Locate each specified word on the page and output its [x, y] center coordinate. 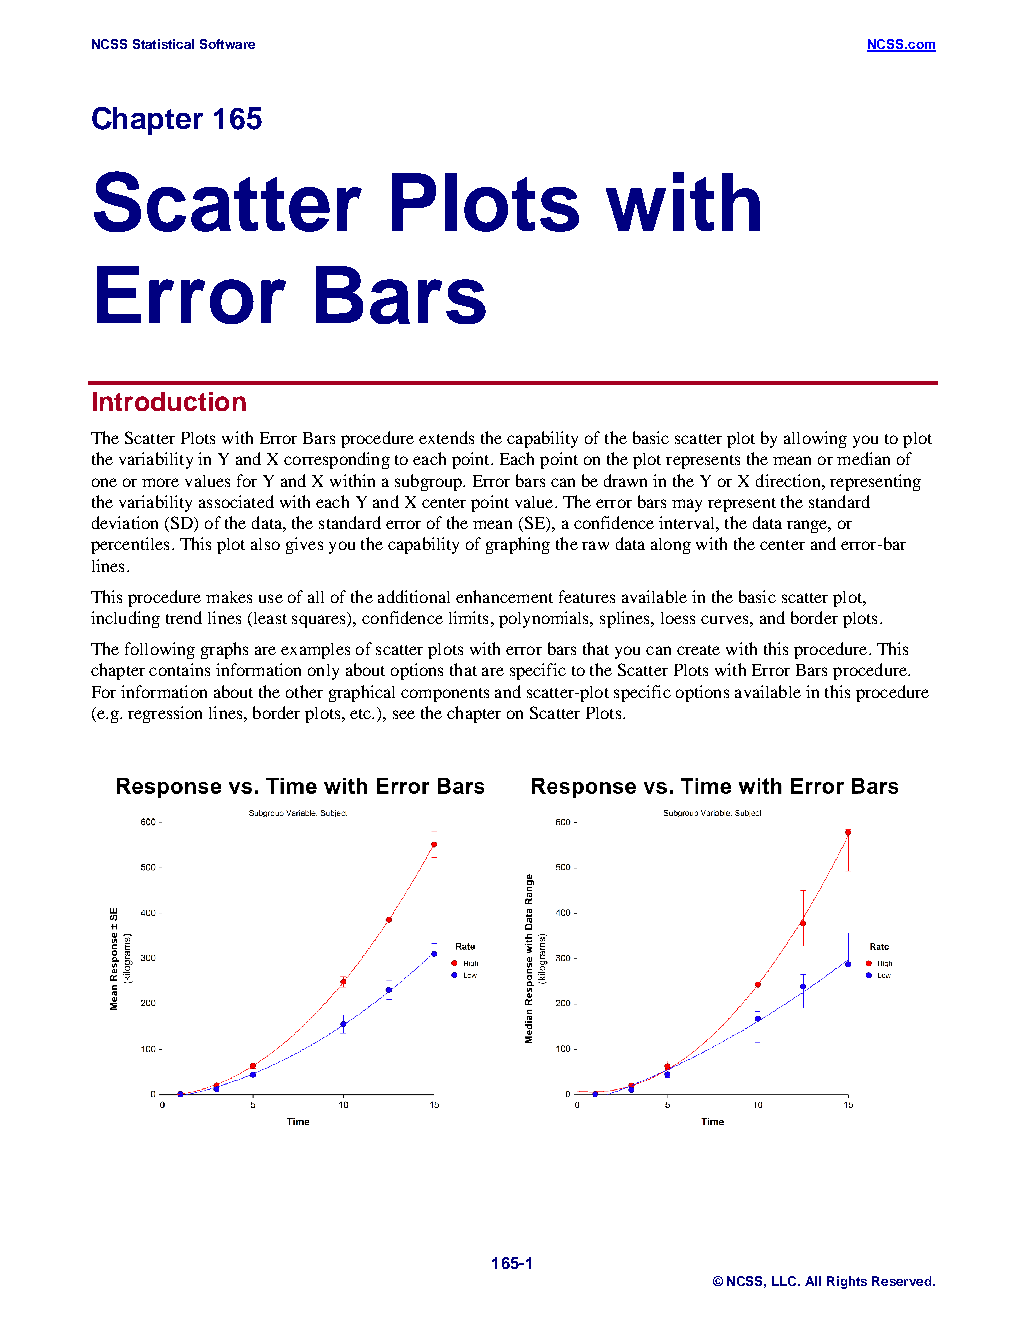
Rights [847, 1282]
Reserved [901, 1281]
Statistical [163, 44]
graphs [224, 650]
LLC [786, 1281]
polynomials [545, 619]
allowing [815, 439]
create [698, 650]
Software [227, 44]
